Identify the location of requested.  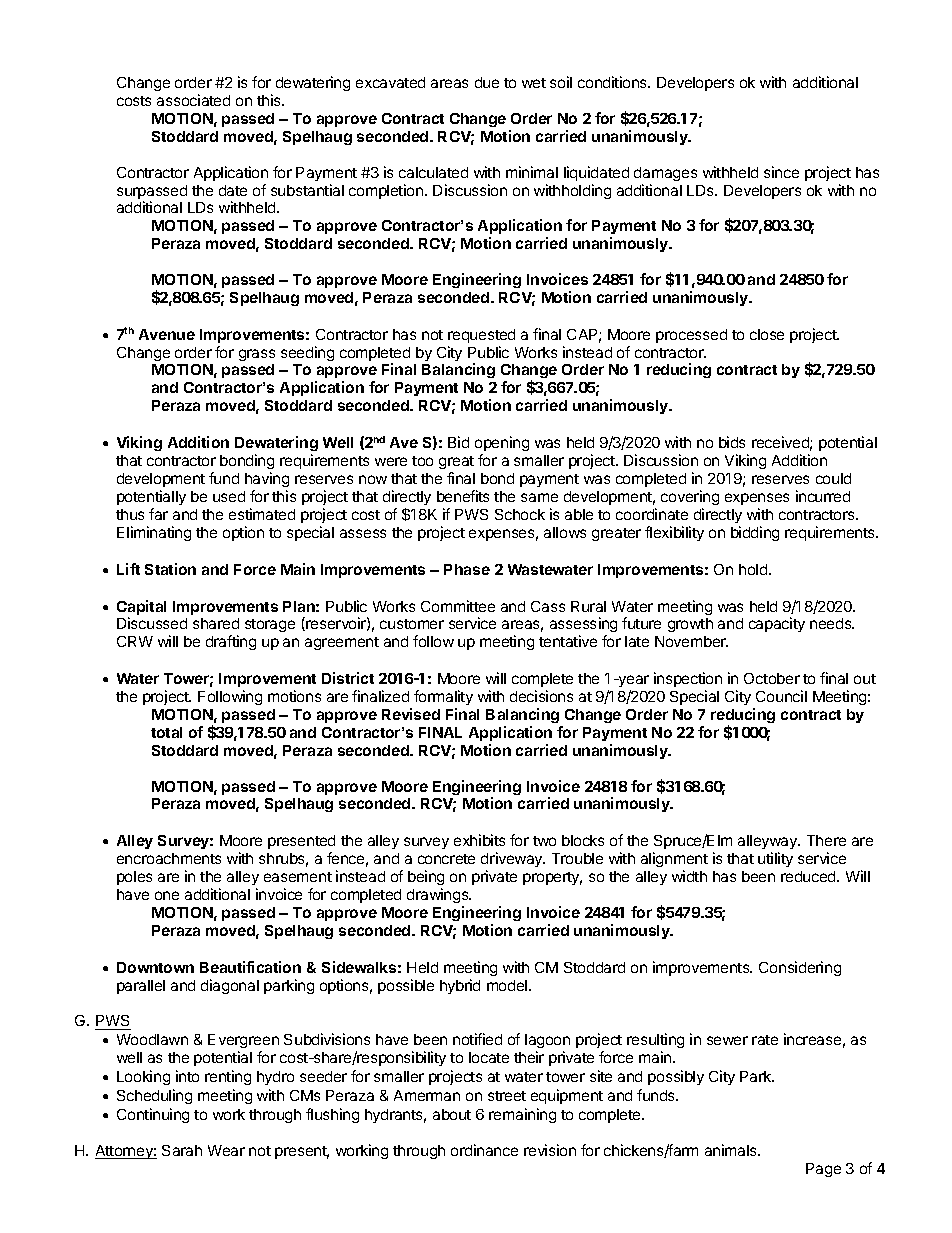
(481, 336).
